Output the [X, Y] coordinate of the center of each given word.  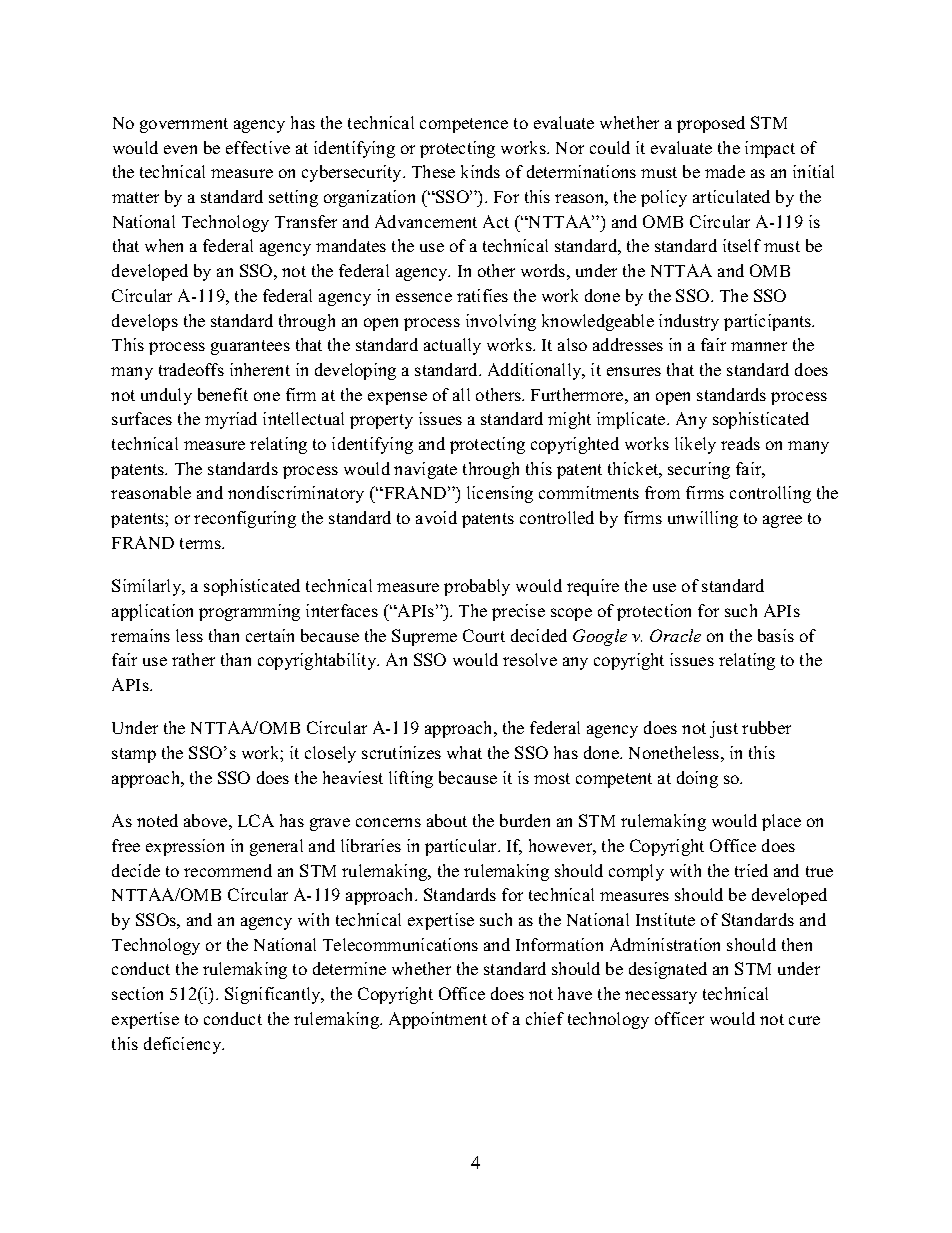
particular [462, 847]
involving [501, 322]
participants [769, 322]
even [180, 149]
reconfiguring [245, 519]
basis [776, 635]
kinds [480, 171]
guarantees [250, 347]
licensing [500, 494]
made [725, 171]
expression [185, 847]
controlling [770, 494]
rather [193, 659]
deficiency [184, 1045]
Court [484, 635]
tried [751, 870]
